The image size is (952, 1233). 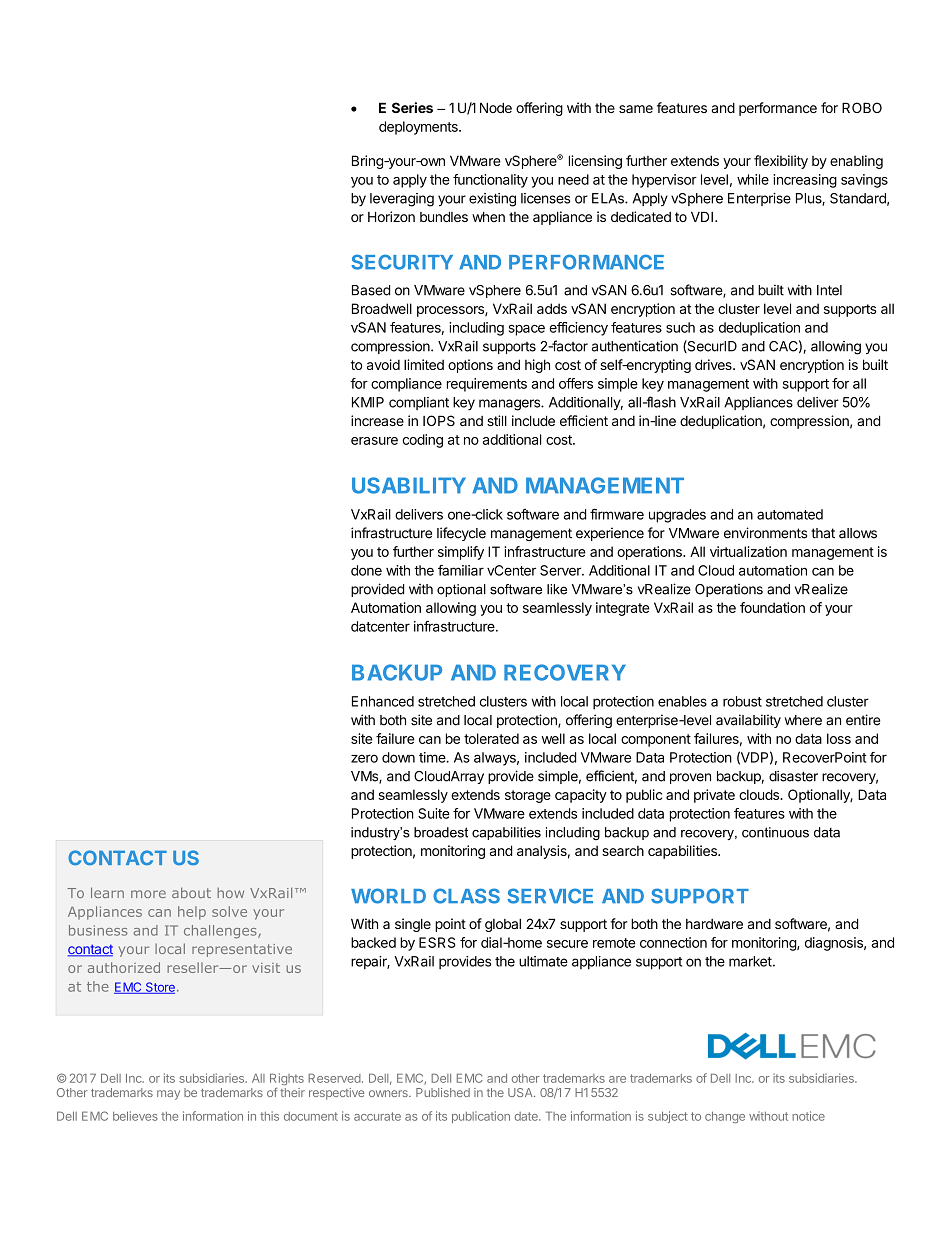 What do you see at coordinates (497, 420) in the document?
I see `still` at bounding box center [497, 420].
